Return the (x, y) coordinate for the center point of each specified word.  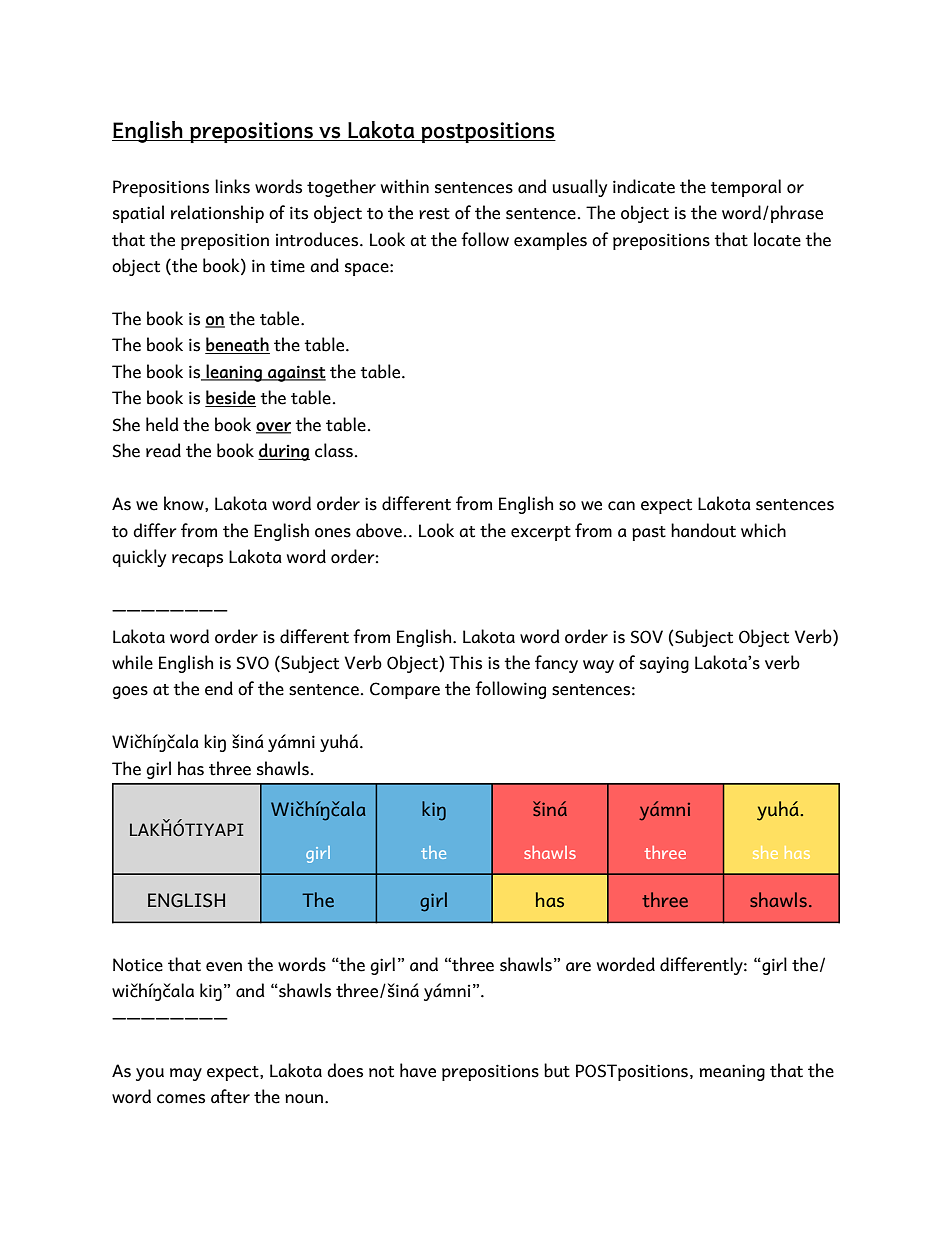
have (418, 1070)
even (224, 967)
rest (434, 214)
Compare (405, 690)
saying (664, 664)
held (162, 424)
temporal (745, 188)
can (621, 506)
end (219, 688)
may (186, 1074)
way (598, 666)
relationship (217, 214)
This (465, 662)
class (334, 450)
